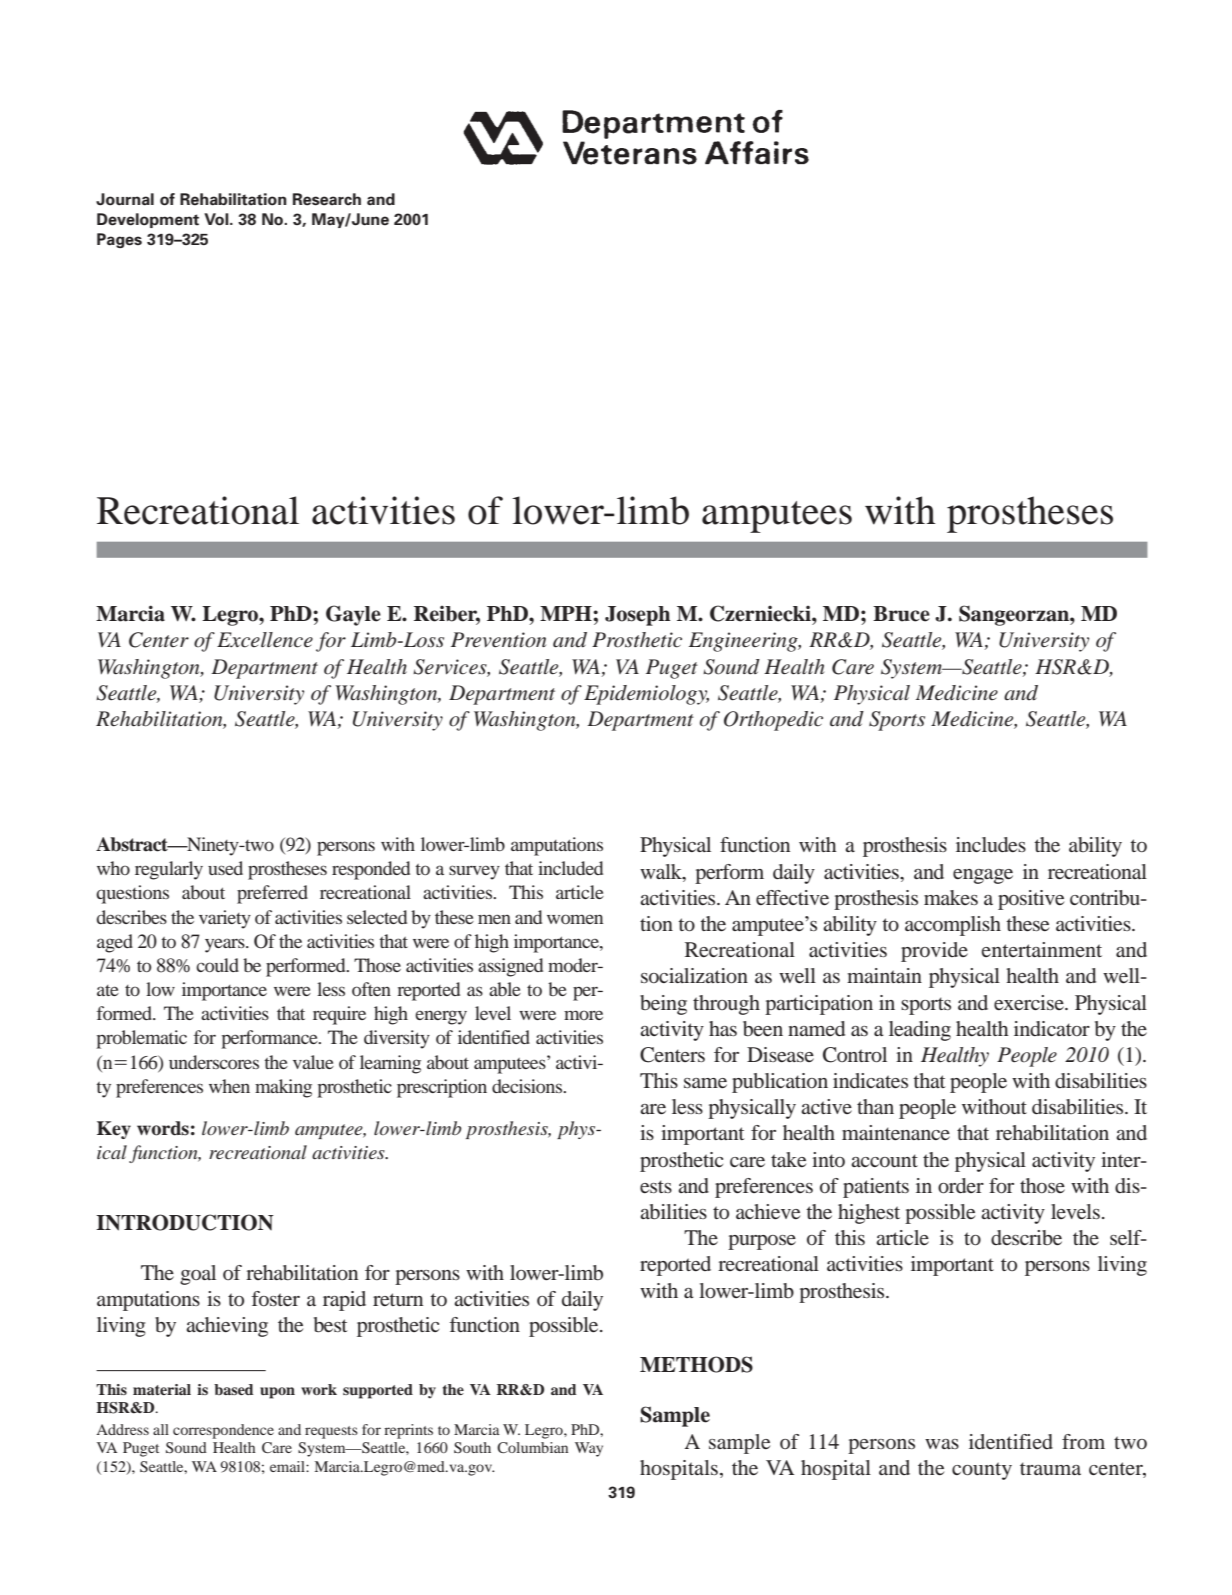 The image size is (1232, 1595). What do you see at coordinates (327, 199) in the screenshot?
I see `Research` at bounding box center [327, 199].
